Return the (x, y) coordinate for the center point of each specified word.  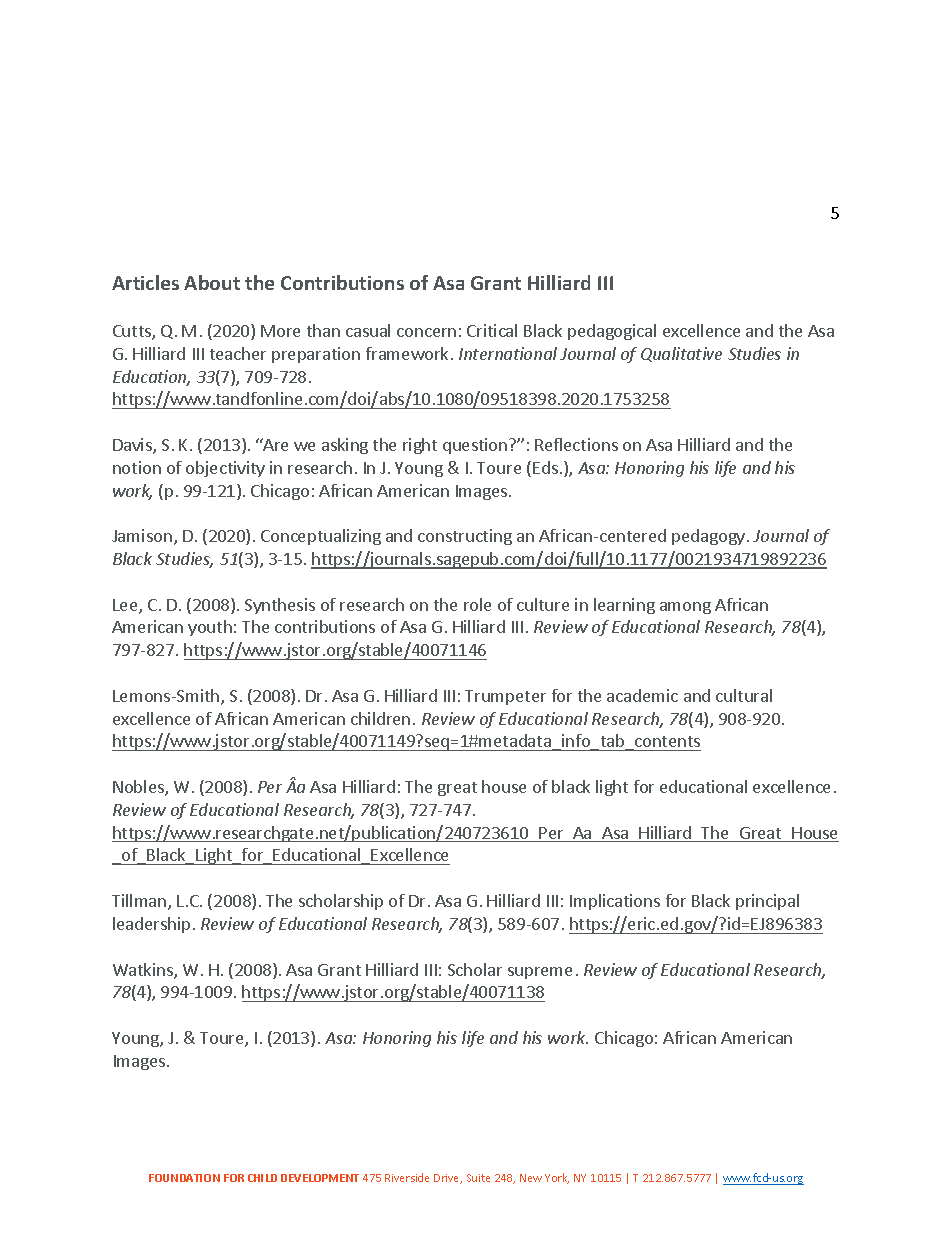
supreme (540, 973)
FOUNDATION (184, 1178)
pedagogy (710, 537)
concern (426, 332)
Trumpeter (505, 697)
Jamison (142, 535)
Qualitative (681, 354)
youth (210, 628)
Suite (478, 1178)
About (212, 282)
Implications (615, 902)
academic (642, 695)
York (557, 1178)
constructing (465, 537)
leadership (151, 925)
